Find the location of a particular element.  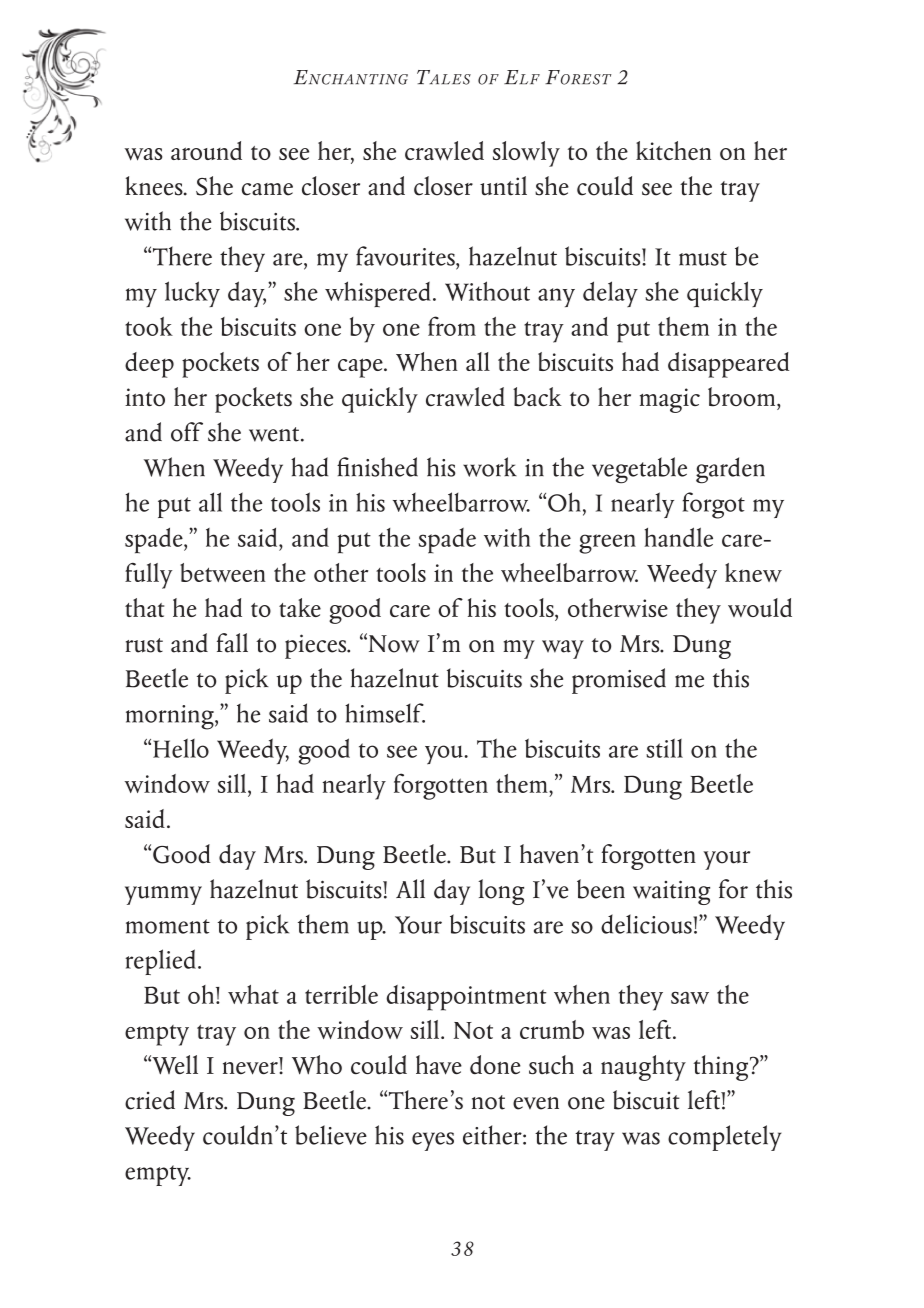

promised is located at coordinates (619, 681).
